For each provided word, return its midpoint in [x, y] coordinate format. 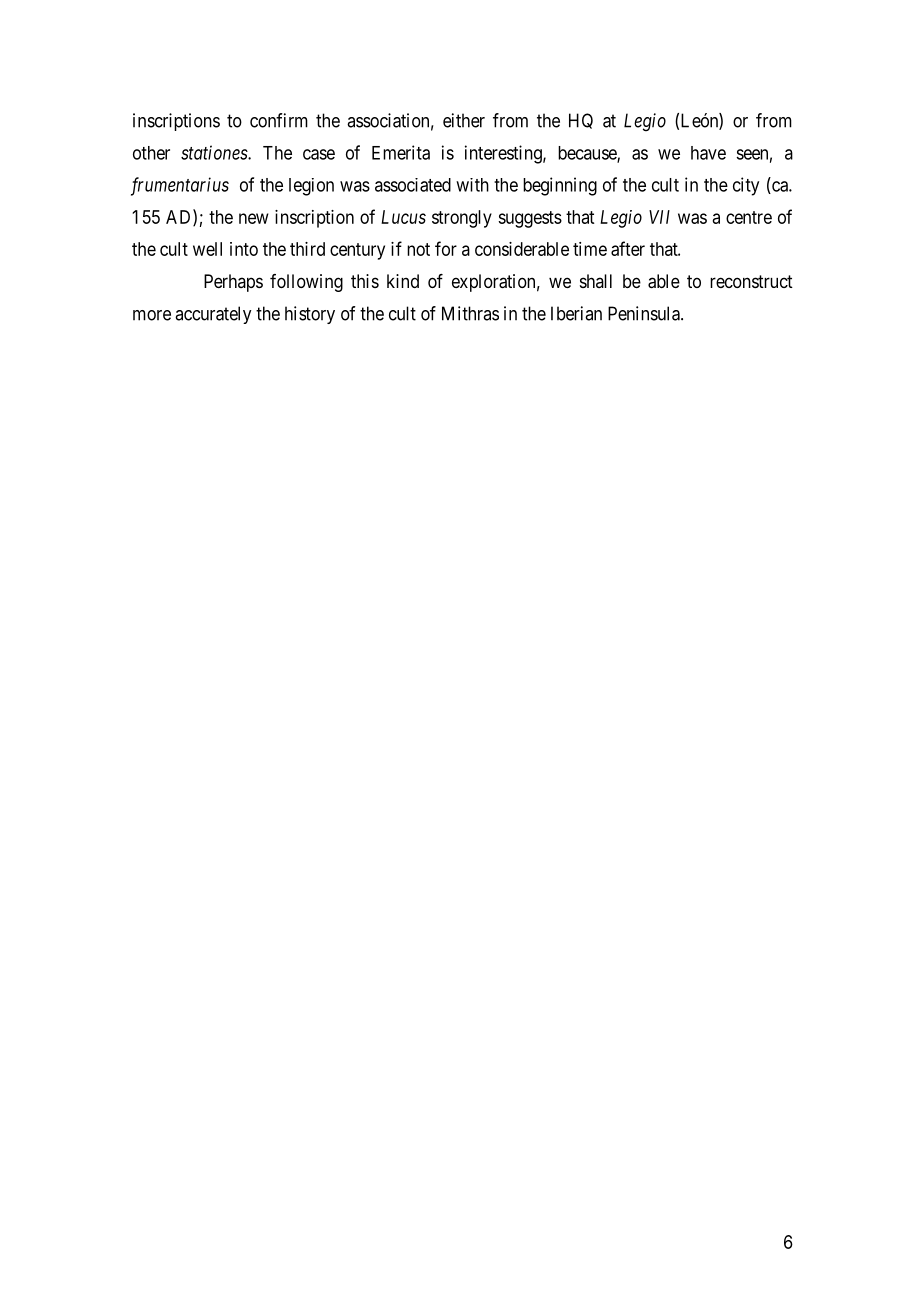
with [472, 185]
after [628, 248]
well [207, 249]
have [708, 153]
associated [413, 185]
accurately [213, 315]
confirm [279, 120]
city [746, 186]
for [446, 248]
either [464, 120]
